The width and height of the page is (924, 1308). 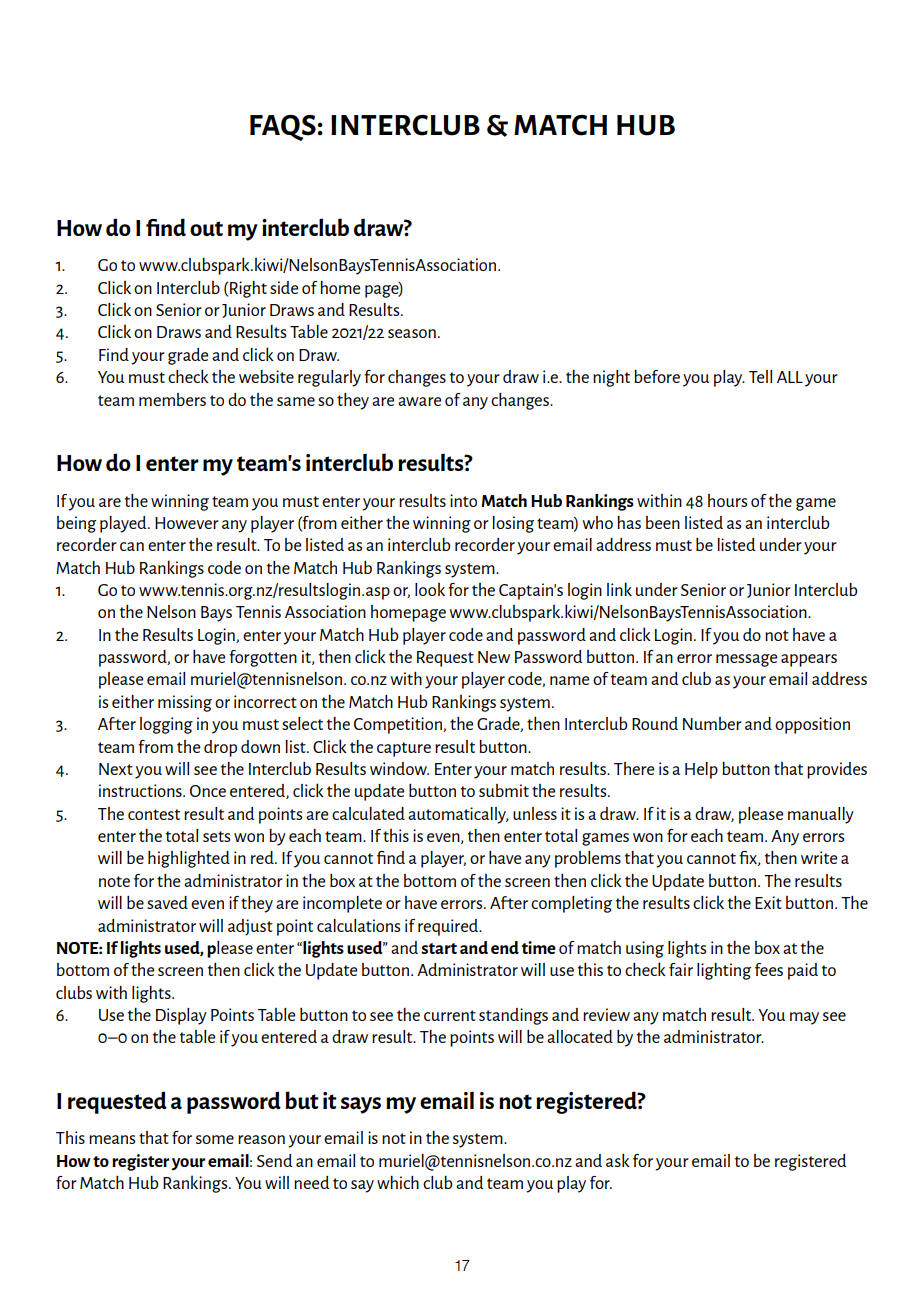 I want to click on Tell, so click(x=760, y=376).
